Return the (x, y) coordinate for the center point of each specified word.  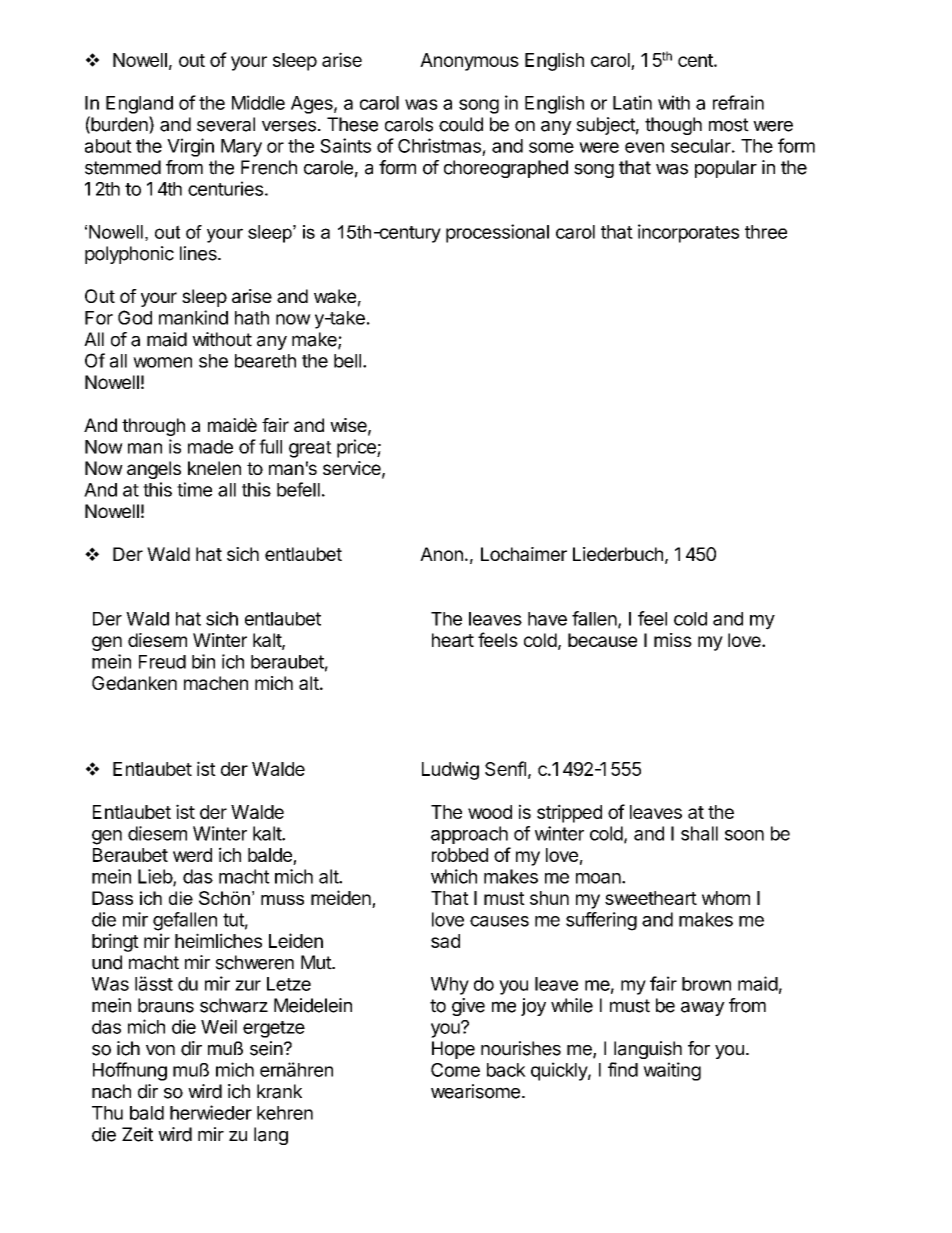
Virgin (190, 147)
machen (216, 683)
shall (699, 833)
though (673, 126)
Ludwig (450, 770)
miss (673, 640)
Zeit (137, 1134)
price (357, 448)
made (210, 447)
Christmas (439, 145)
